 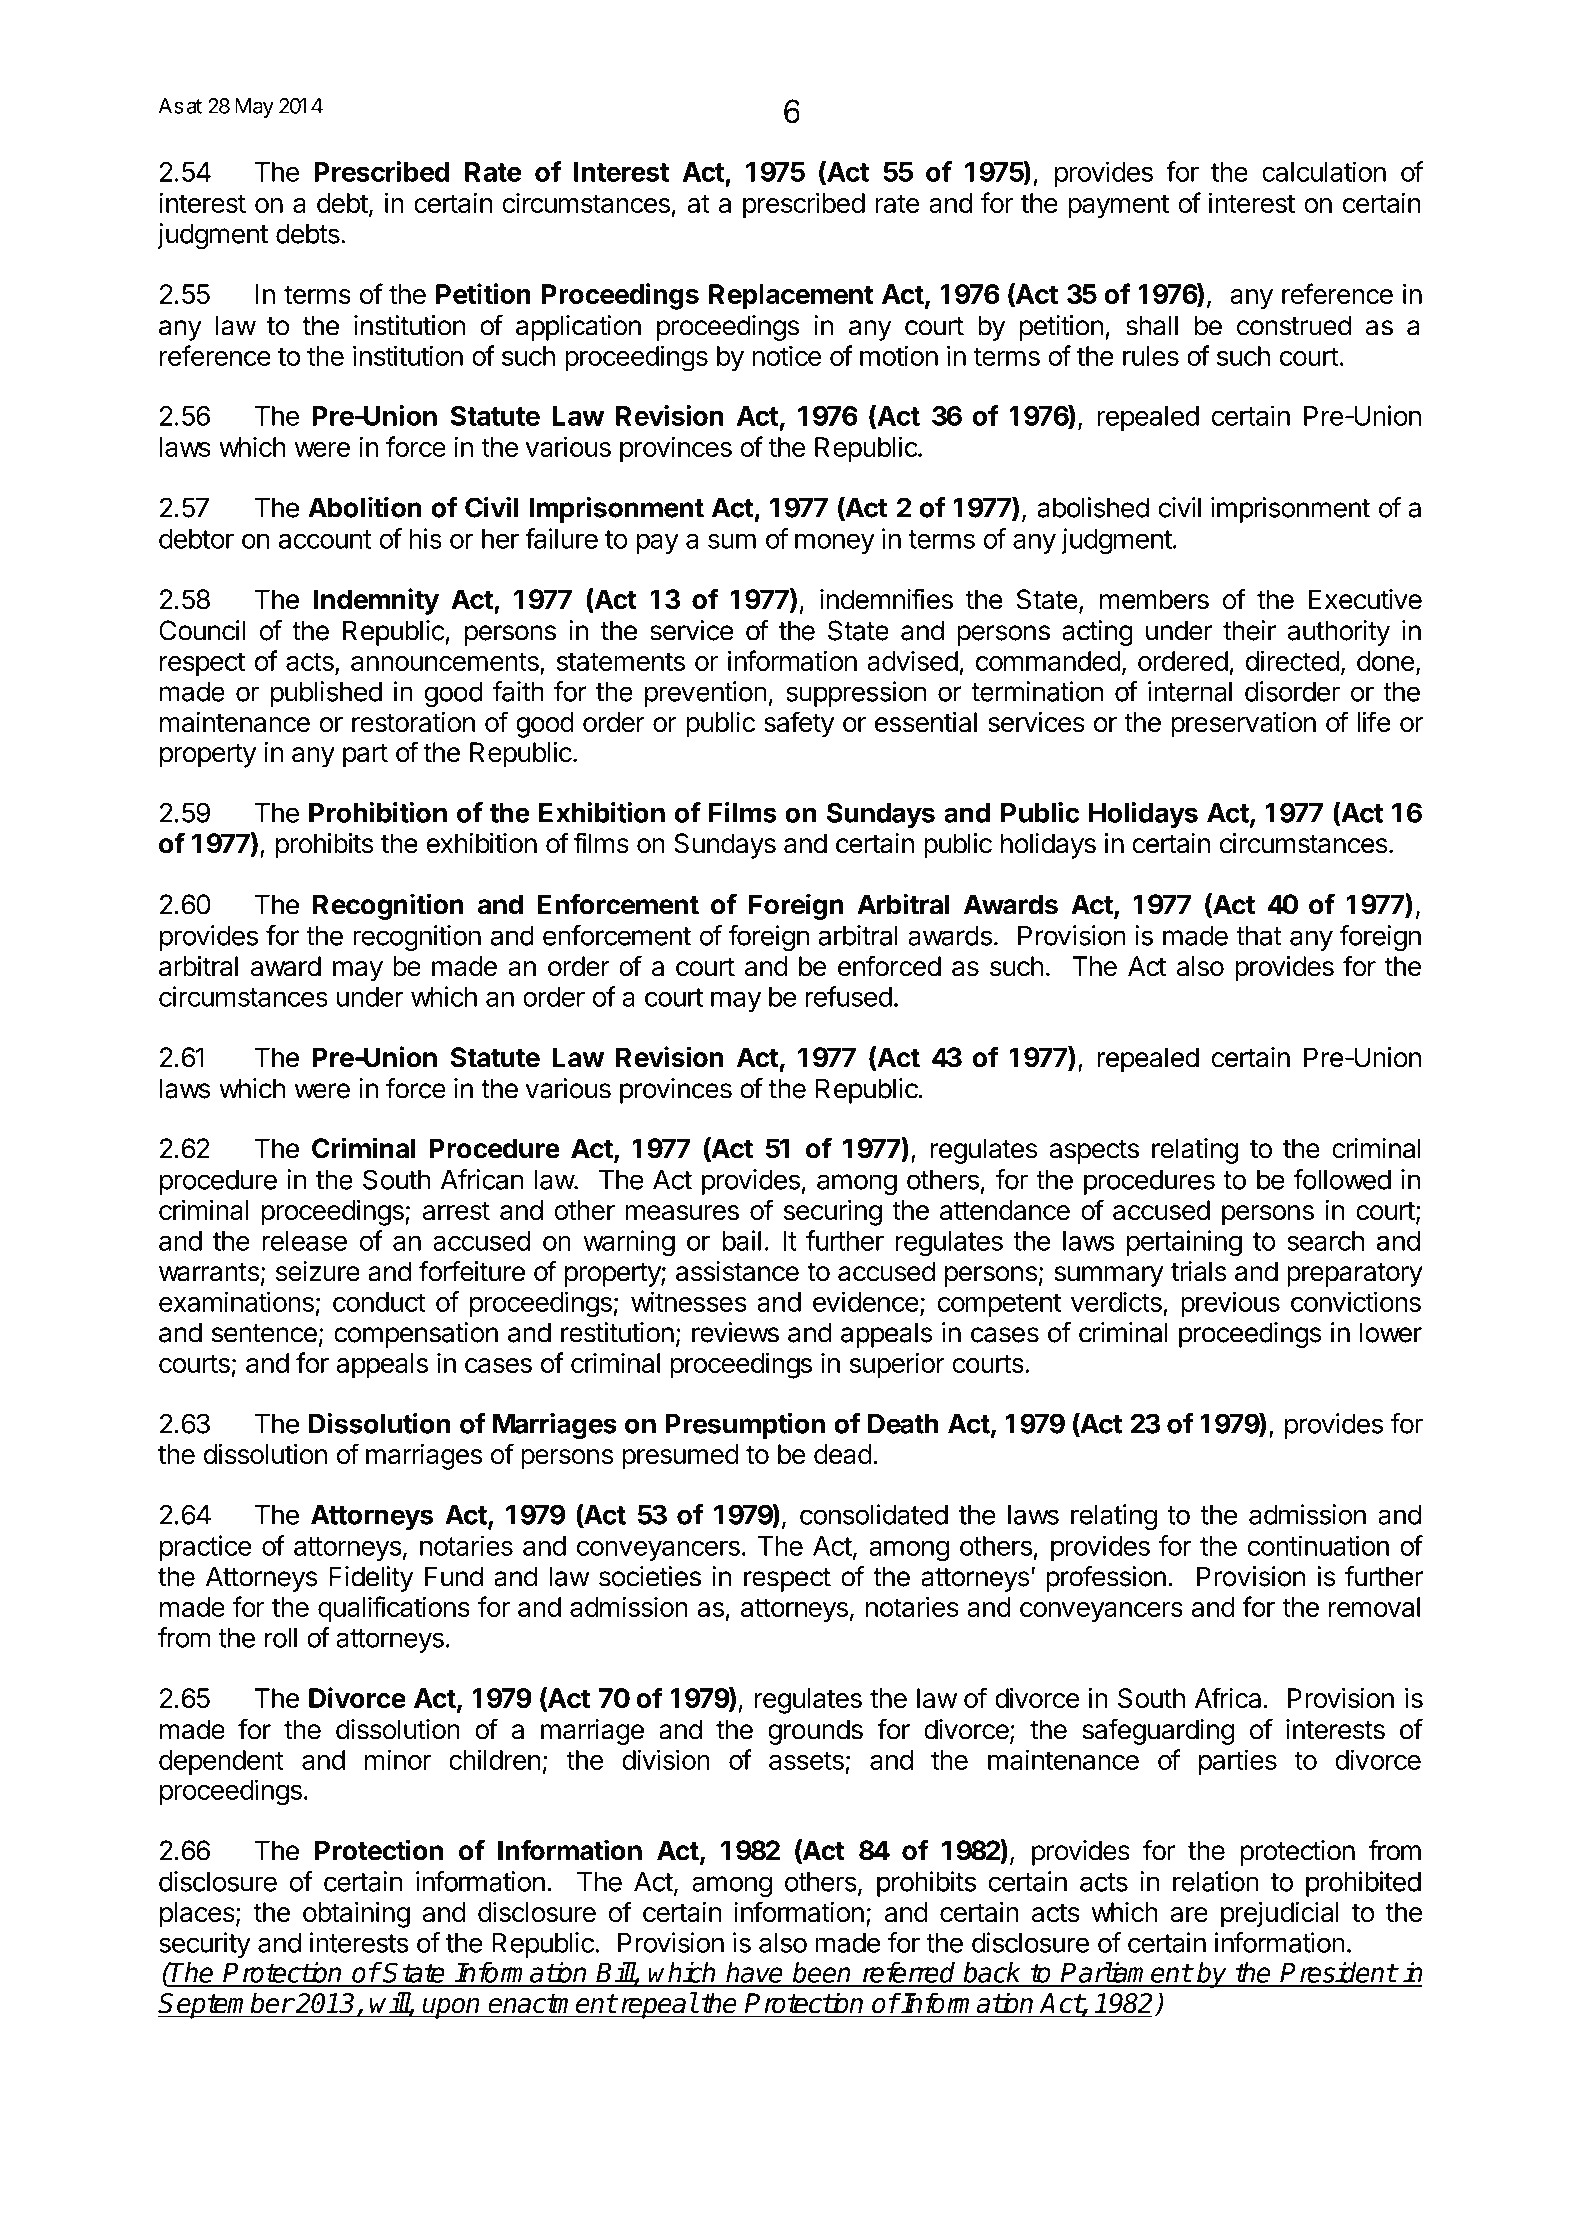 What do you see at coordinates (874, 1514) in the image?
I see `consolidated` at bounding box center [874, 1514].
